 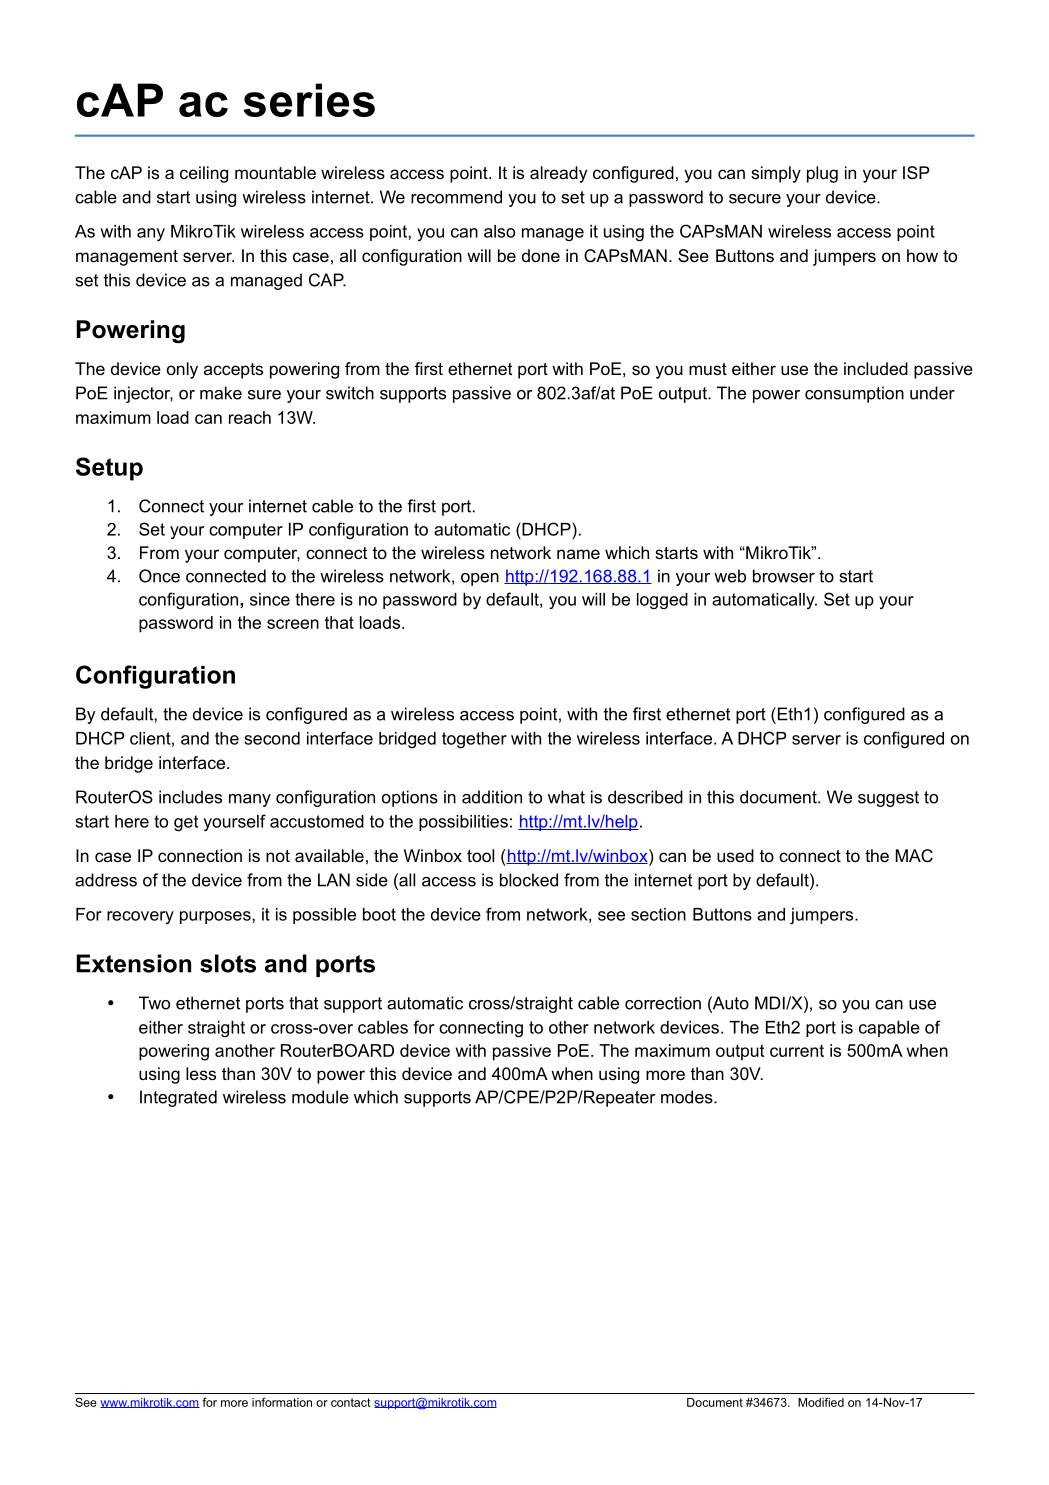 What do you see at coordinates (228, 963) in the document?
I see `slots` at bounding box center [228, 963].
